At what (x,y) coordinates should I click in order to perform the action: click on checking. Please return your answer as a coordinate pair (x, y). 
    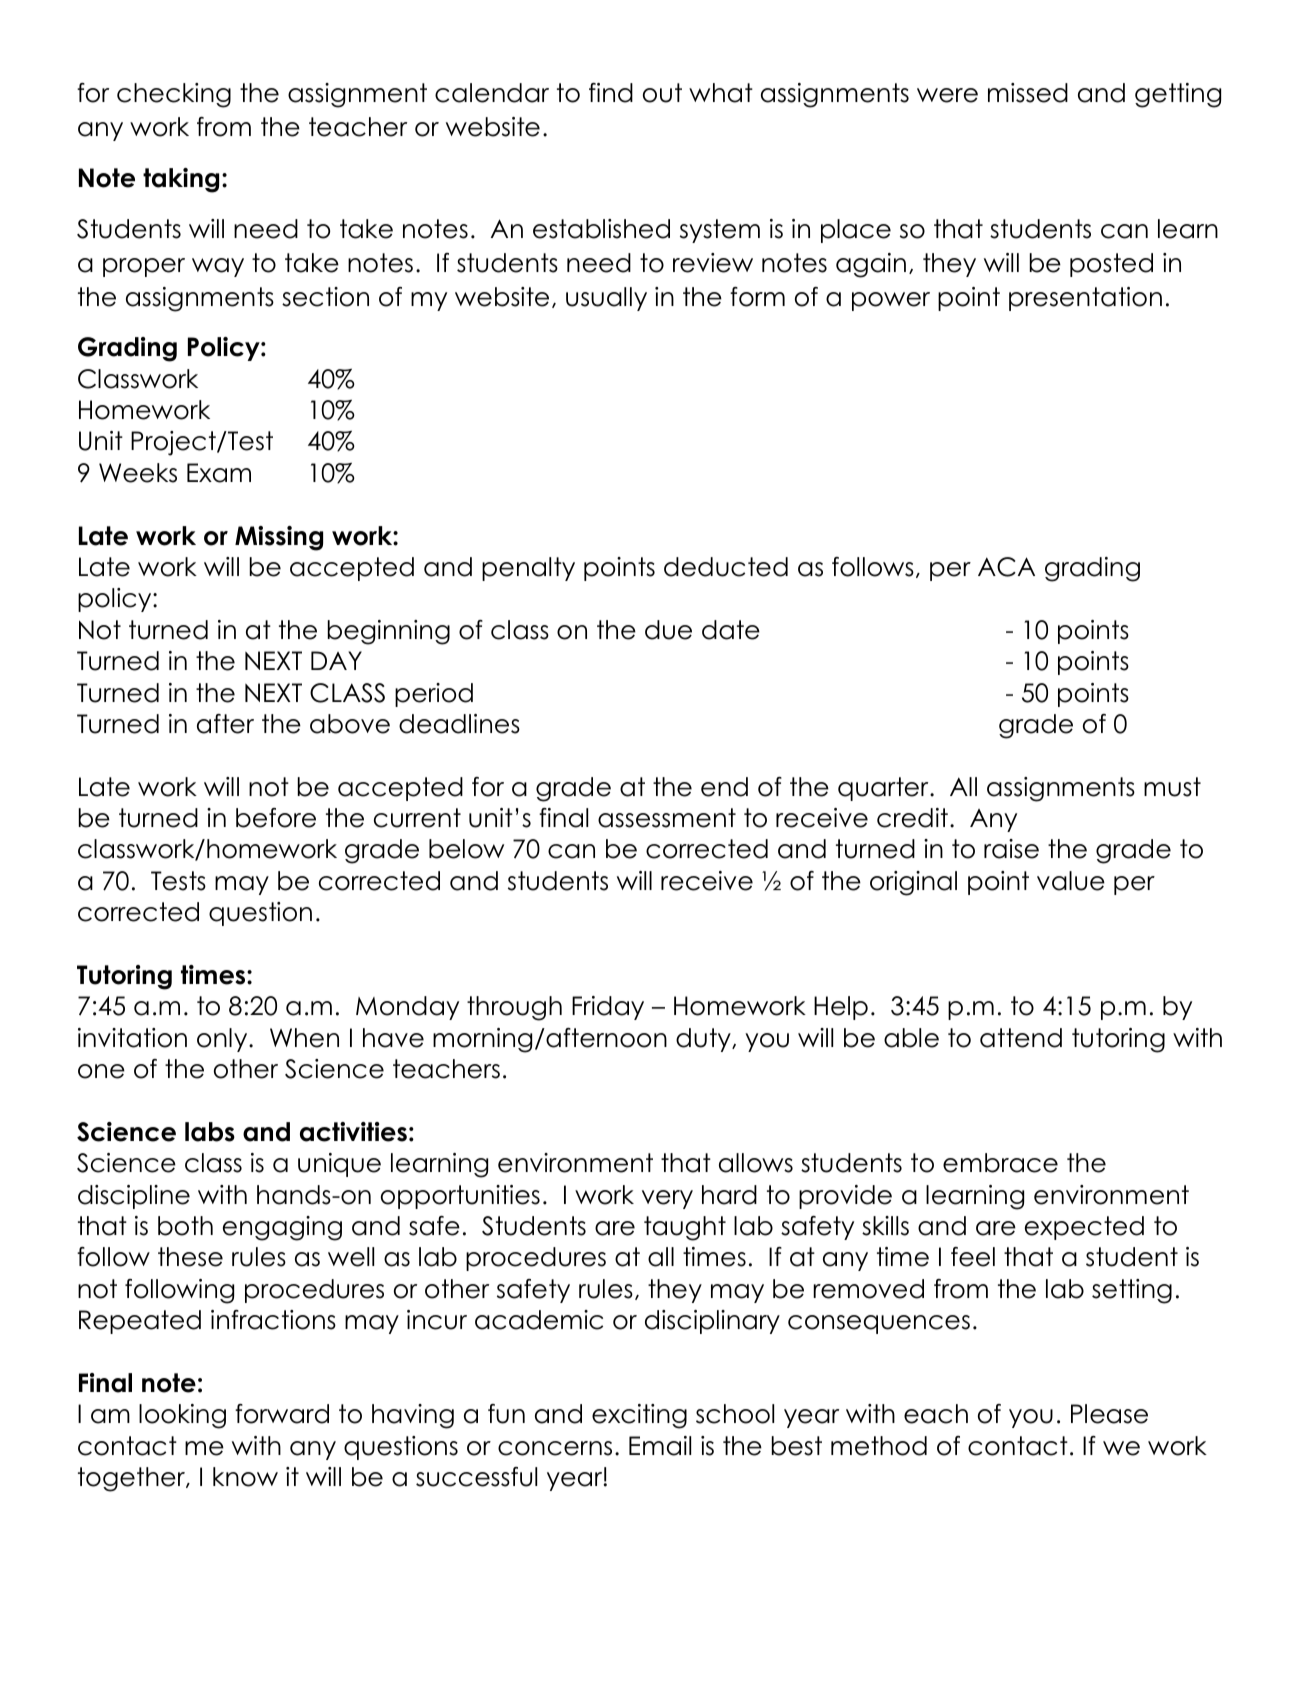
    Looking at the image, I should click on (174, 95).
